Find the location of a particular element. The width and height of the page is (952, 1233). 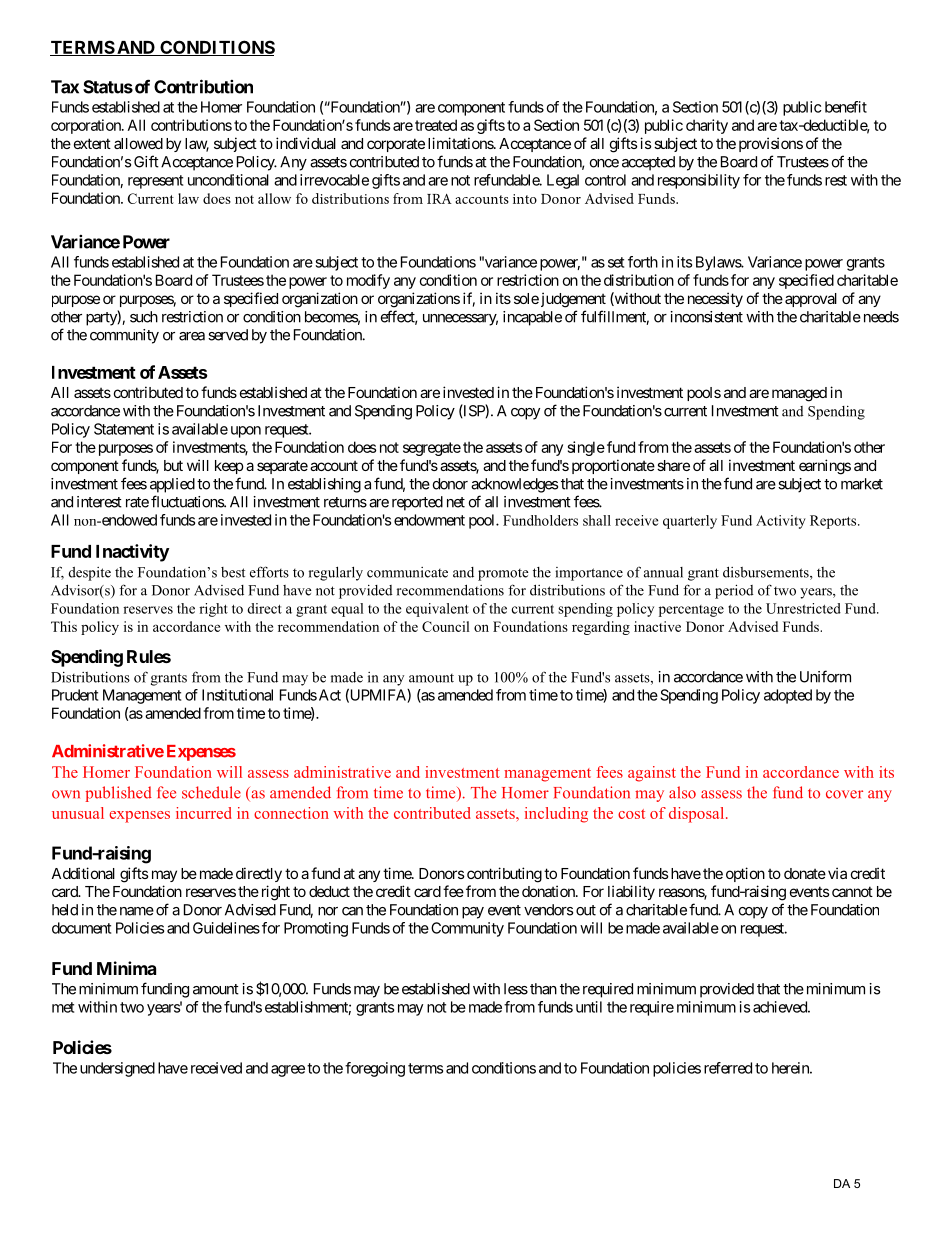

undersigned is located at coordinates (117, 1069).
